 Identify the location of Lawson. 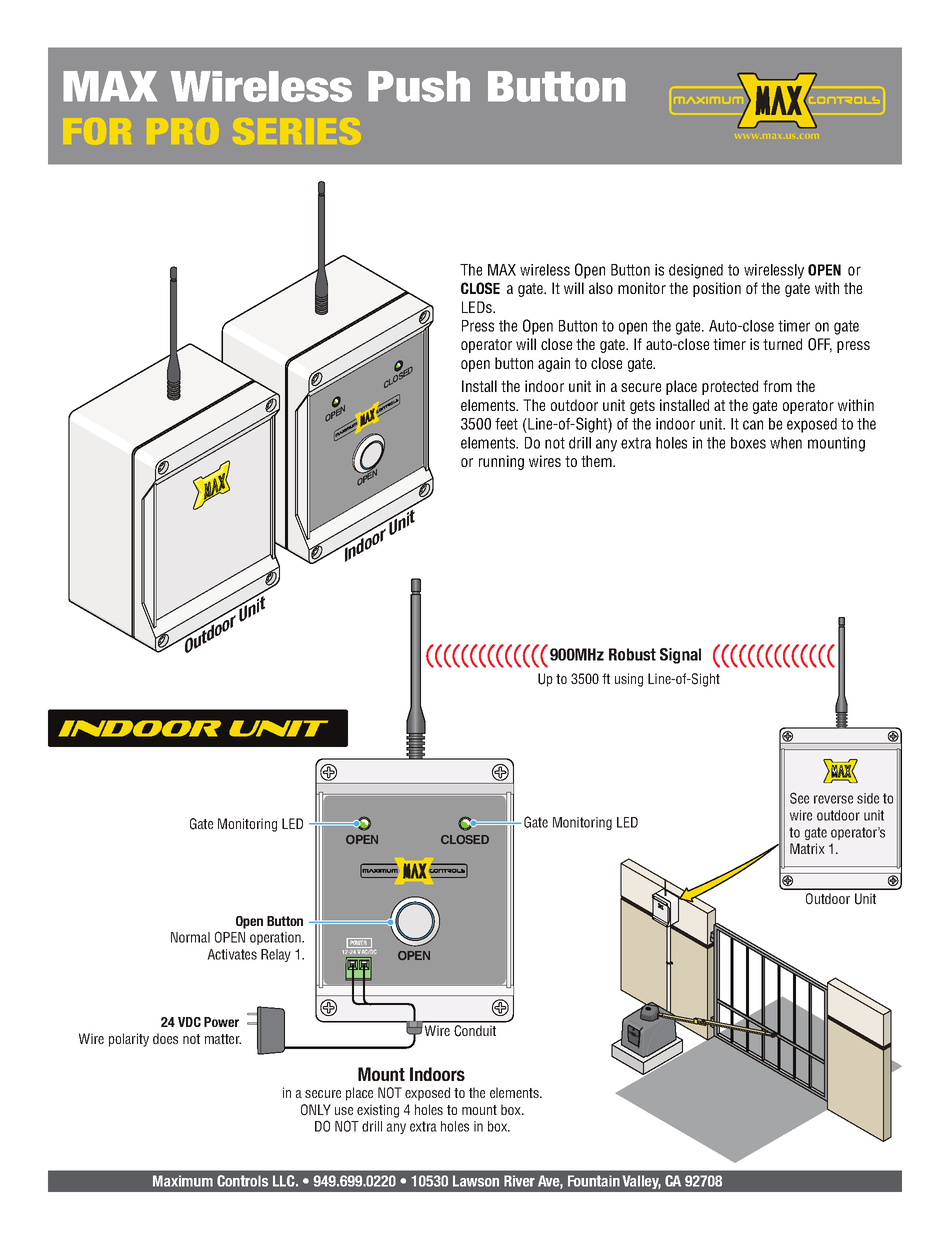
(476, 1181).
